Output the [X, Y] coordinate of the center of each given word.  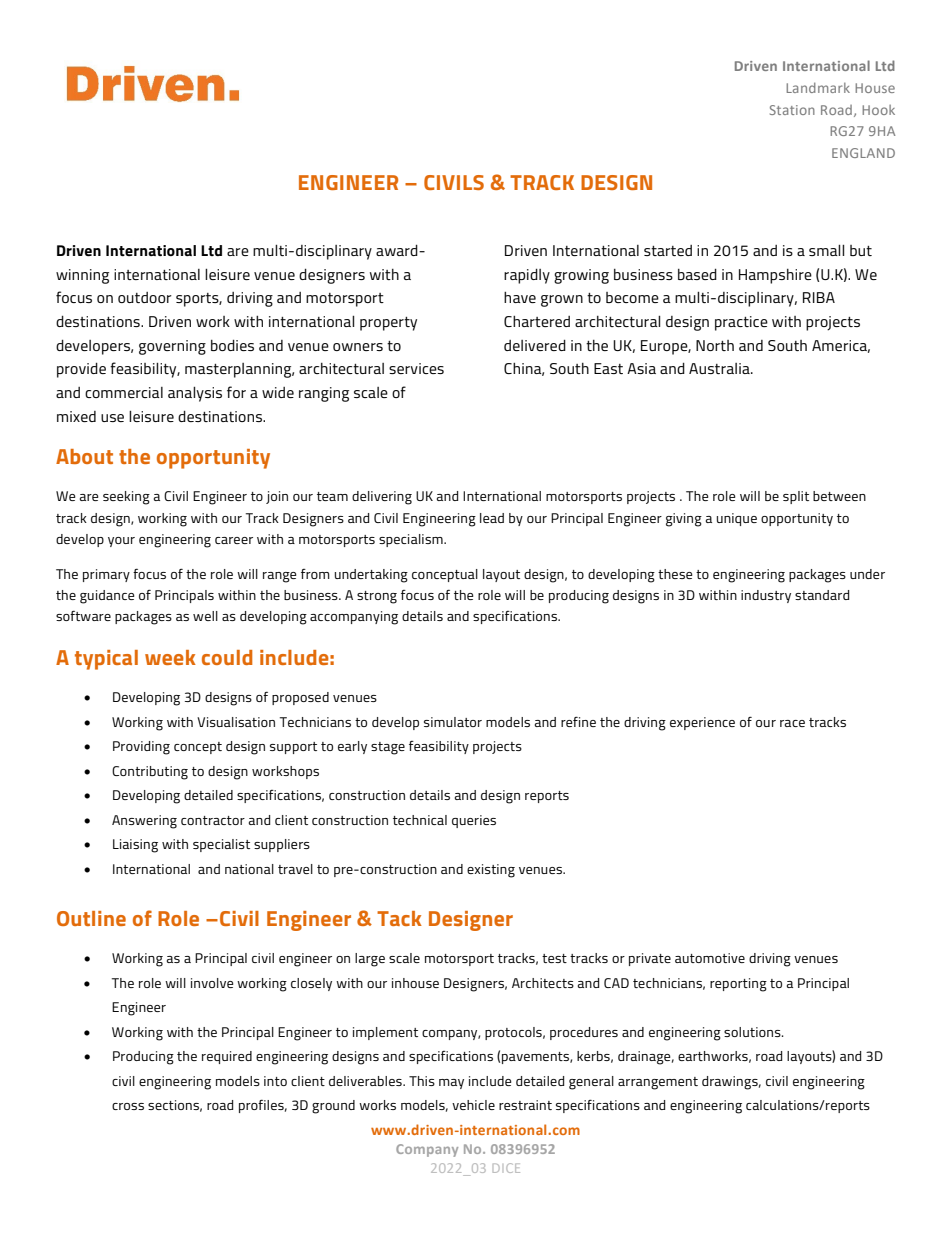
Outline [91, 918]
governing [172, 347]
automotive [710, 958]
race [792, 723]
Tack [399, 918]
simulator [453, 722]
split [796, 497]
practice [741, 323]
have [520, 297]
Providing [141, 748]
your [121, 542]
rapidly [527, 276]
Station [792, 110]
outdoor [145, 297]
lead [492, 518]
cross [128, 1106]
